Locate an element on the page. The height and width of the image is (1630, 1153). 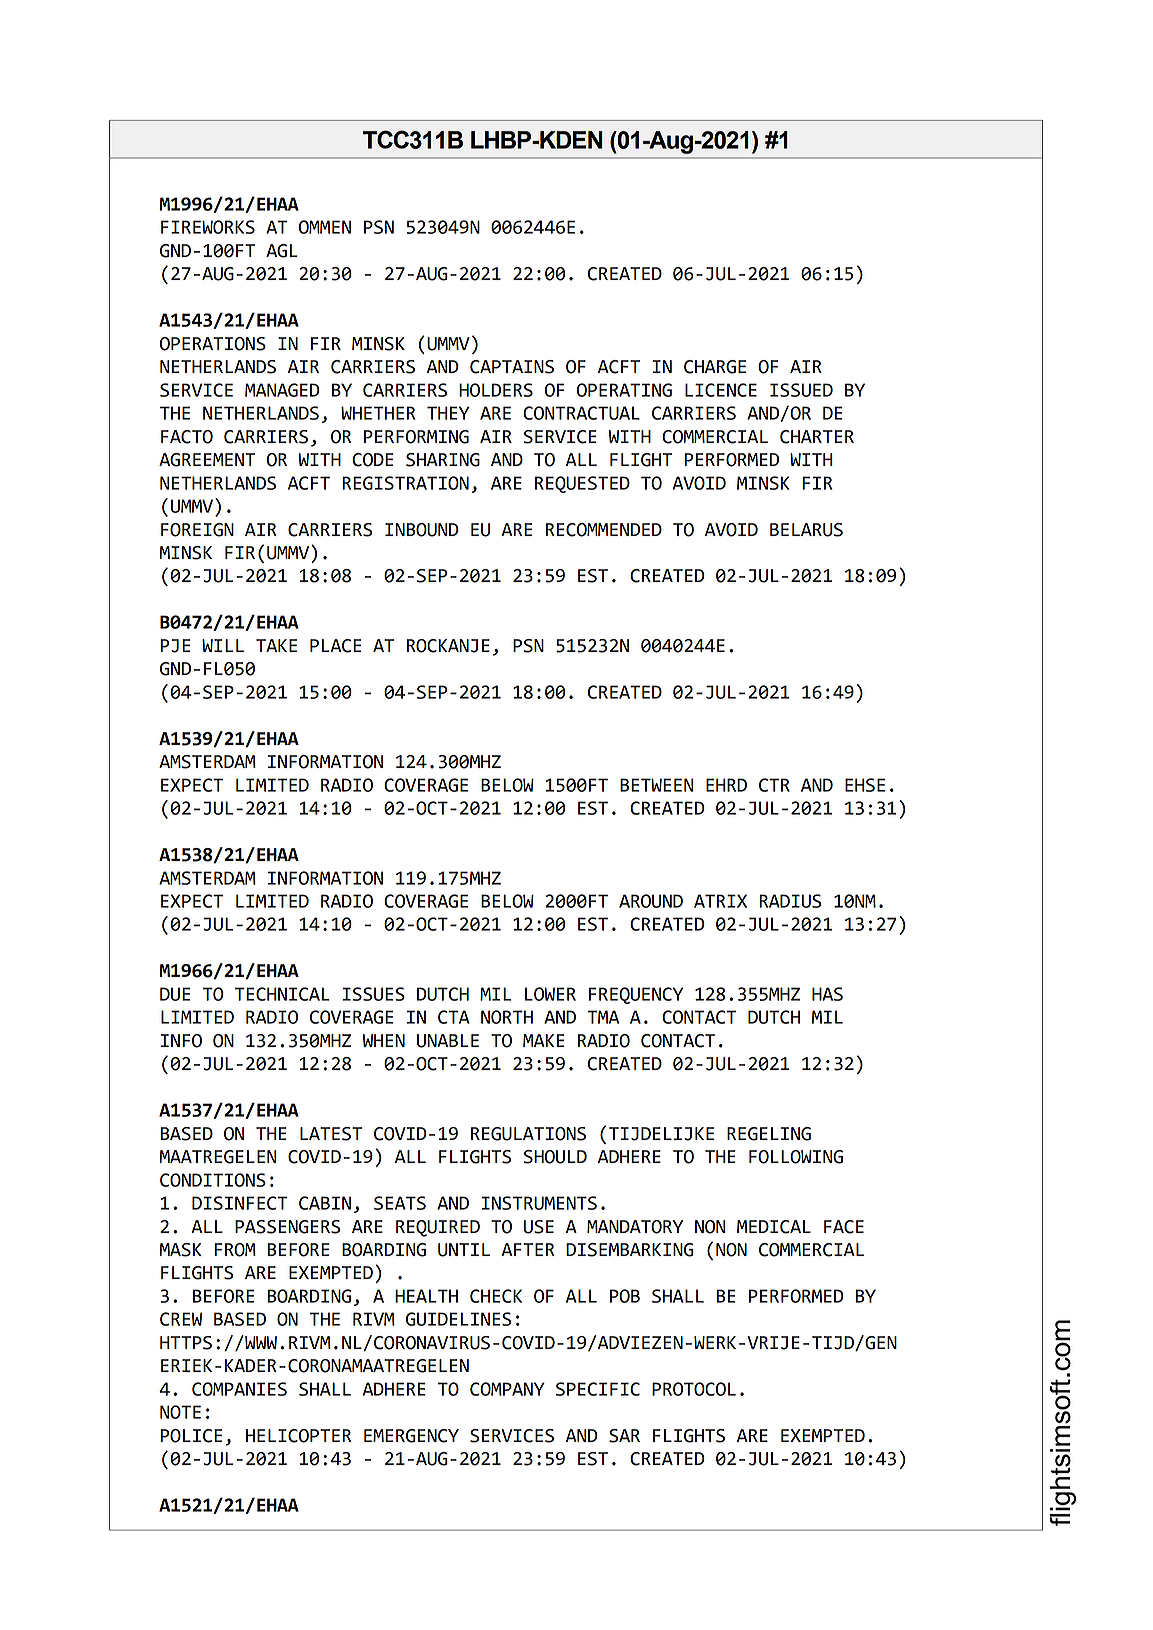
CTR is located at coordinates (774, 785).
